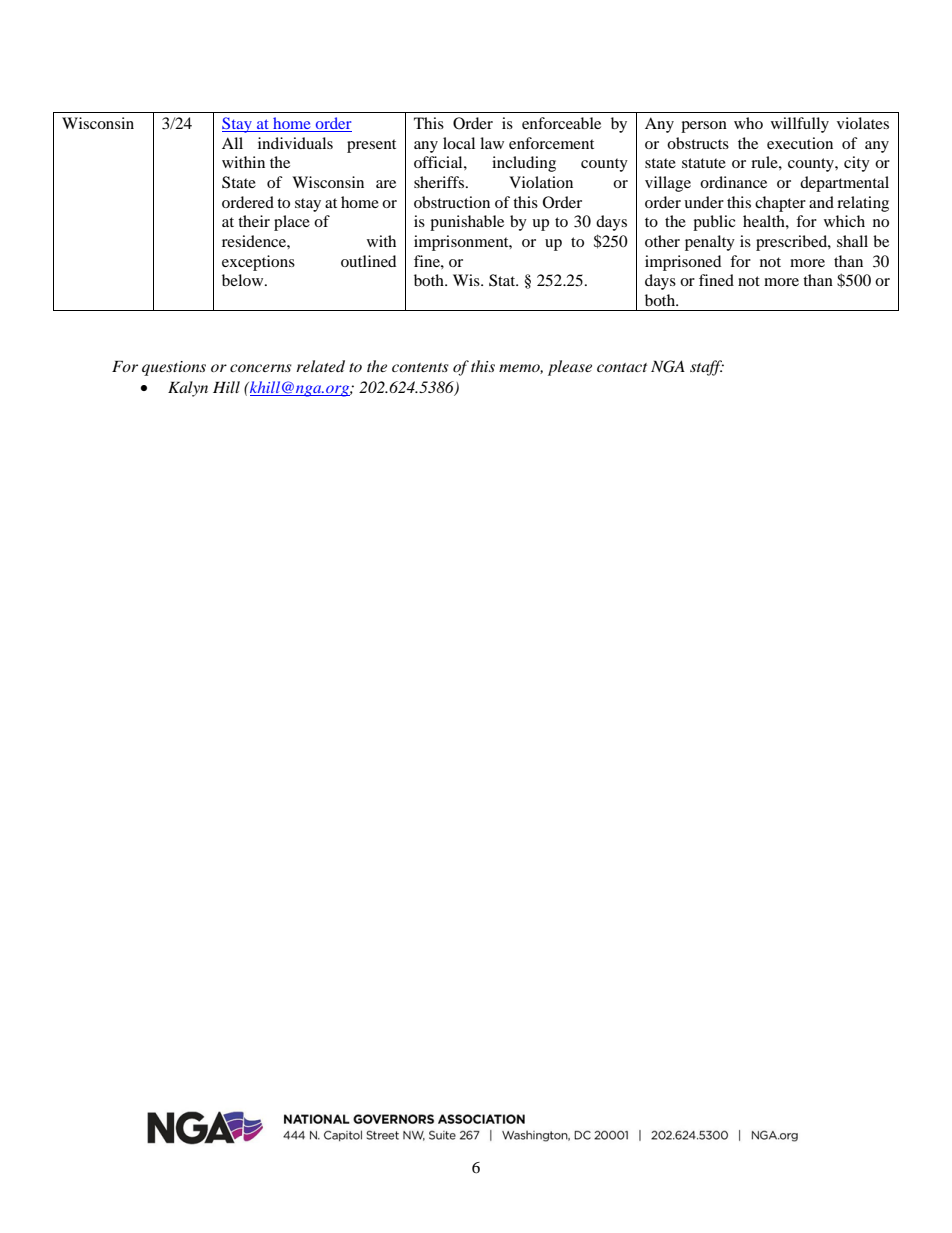 This document has width=952, height=1233. Describe the element at coordinates (561, 123) in the document. I see `enforceable` at that location.
